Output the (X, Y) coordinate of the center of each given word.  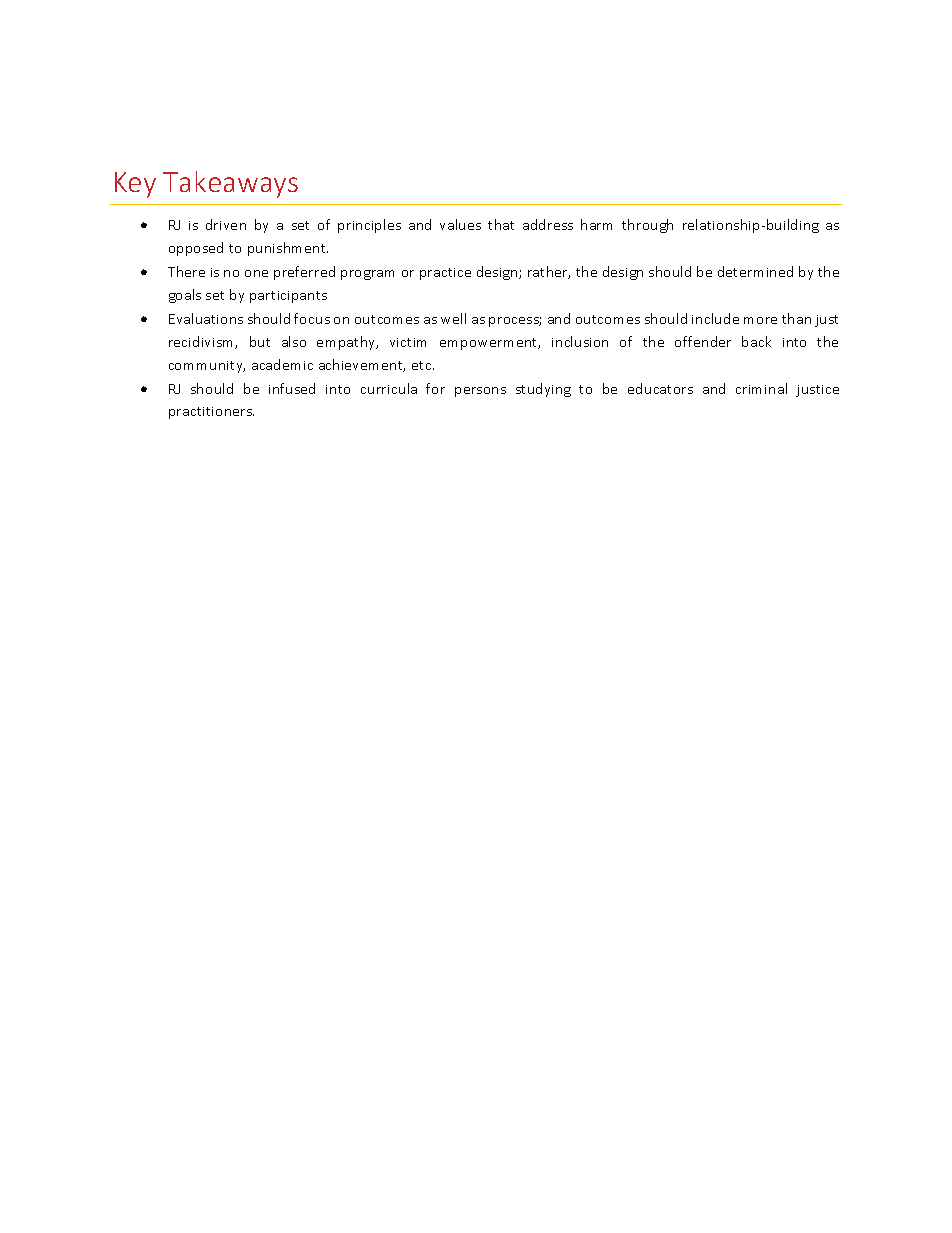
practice (445, 274)
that (501, 224)
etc (423, 365)
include (715, 318)
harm (596, 224)
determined (755, 271)
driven (226, 224)
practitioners (211, 413)
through (647, 226)
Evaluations (206, 318)
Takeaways (230, 184)
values (460, 224)
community (207, 367)
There (186, 271)
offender (703, 341)
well (453, 318)
